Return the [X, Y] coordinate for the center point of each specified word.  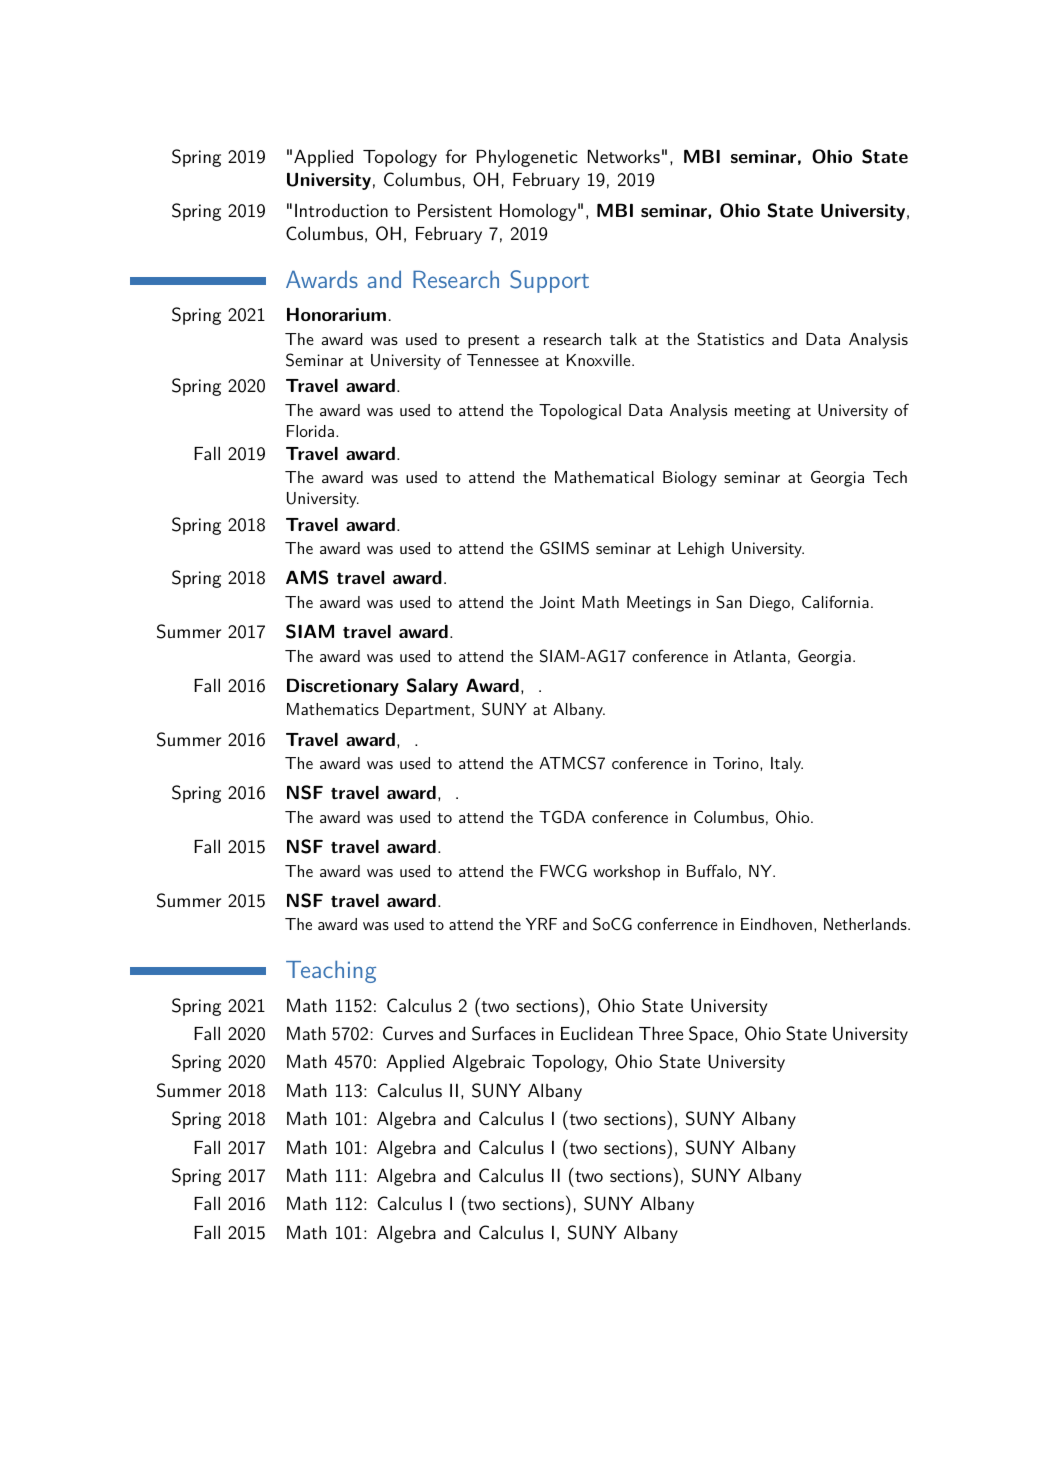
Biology [690, 479]
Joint [557, 602]
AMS [307, 577]
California [835, 601]
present [494, 342]
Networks [624, 156]
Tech [890, 477]
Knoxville [598, 360]
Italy [787, 765]
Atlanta [759, 656]
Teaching [331, 971]
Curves [408, 1033]
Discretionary [343, 687]
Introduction [341, 210]
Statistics [730, 339]
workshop [626, 873]
